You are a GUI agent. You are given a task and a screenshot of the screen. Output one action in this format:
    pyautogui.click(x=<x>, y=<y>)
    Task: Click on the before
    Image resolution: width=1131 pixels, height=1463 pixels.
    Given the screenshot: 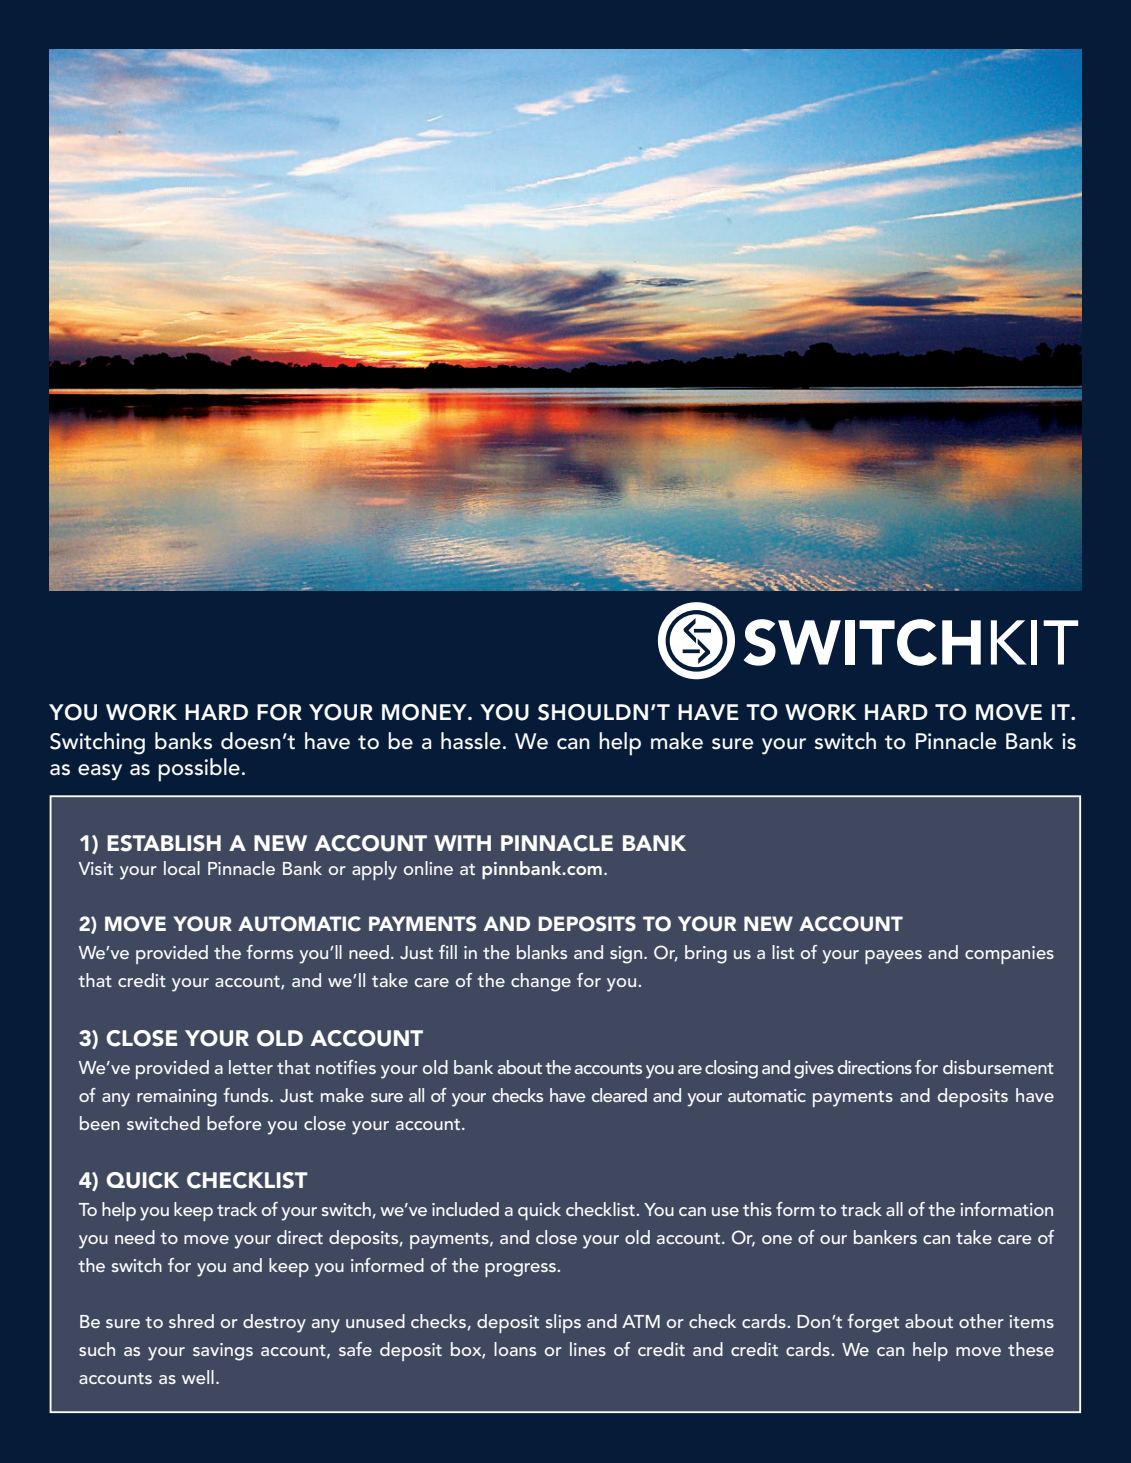 What is the action you would take?
    pyautogui.click(x=234, y=1123)
